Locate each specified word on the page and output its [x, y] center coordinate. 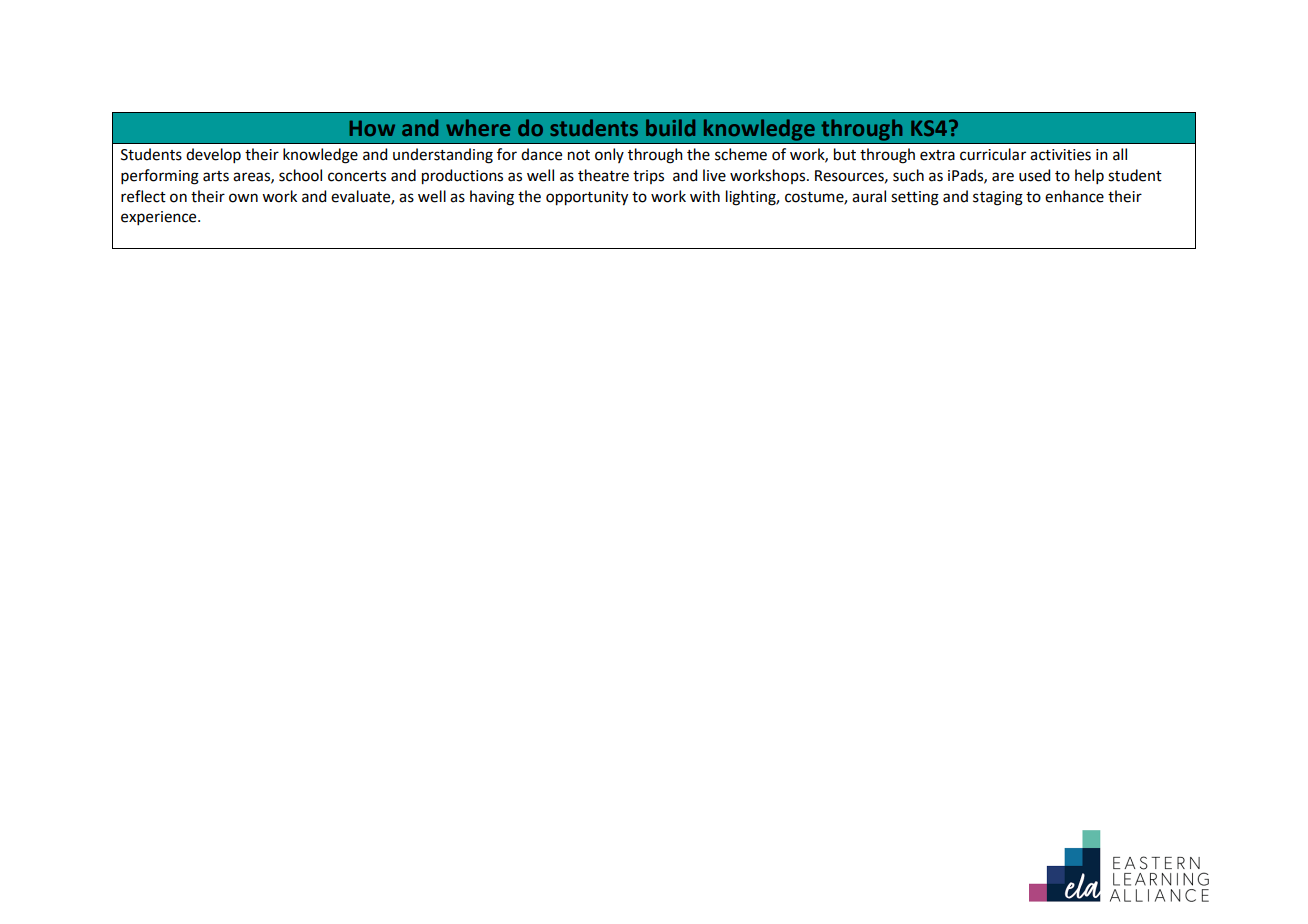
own [243, 198]
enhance [1074, 196]
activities [1060, 155]
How [372, 128]
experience [160, 218]
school [300, 175]
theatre [603, 175]
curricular [993, 154]
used [1034, 175]
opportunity [587, 198]
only [609, 155]
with [705, 196]
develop [213, 155]
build [670, 127]
